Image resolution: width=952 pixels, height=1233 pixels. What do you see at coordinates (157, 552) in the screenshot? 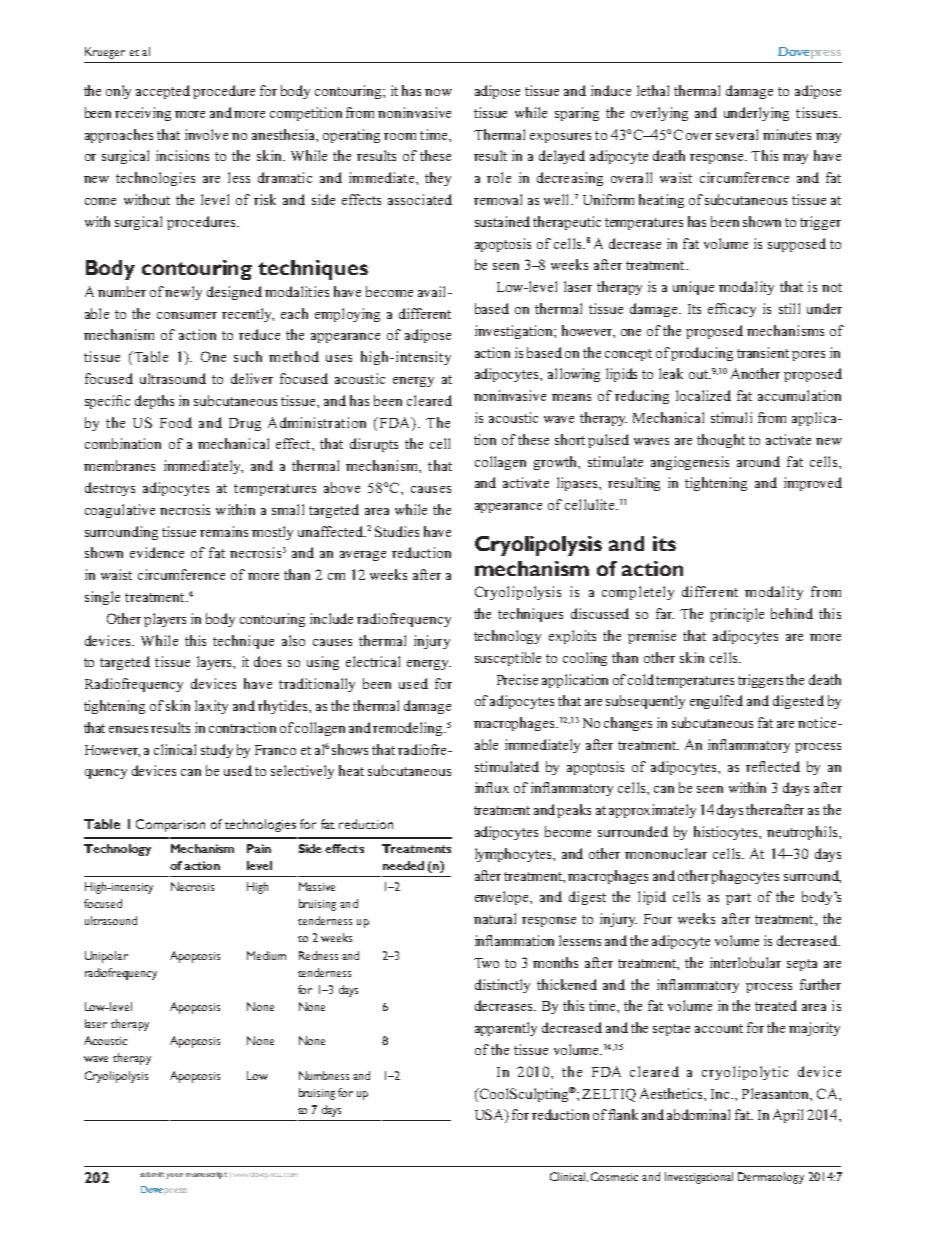
I see `evidence` at bounding box center [157, 552].
